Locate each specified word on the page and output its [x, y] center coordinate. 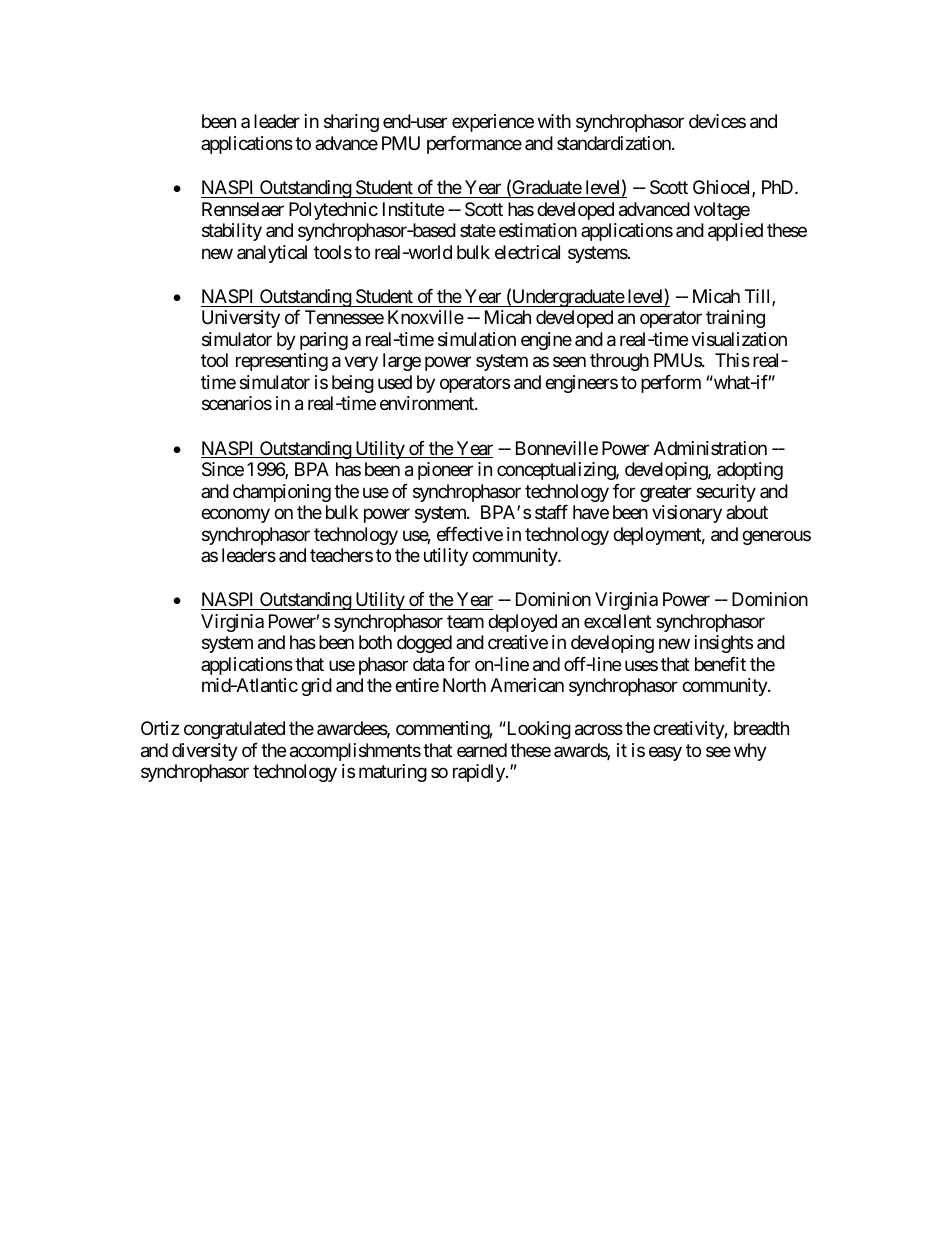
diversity [205, 752]
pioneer [445, 471]
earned [482, 750]
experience [493, 123]
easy [665, 753]
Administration [710, 448]
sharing [351, 123]
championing [282, 493]
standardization [615, 143]
